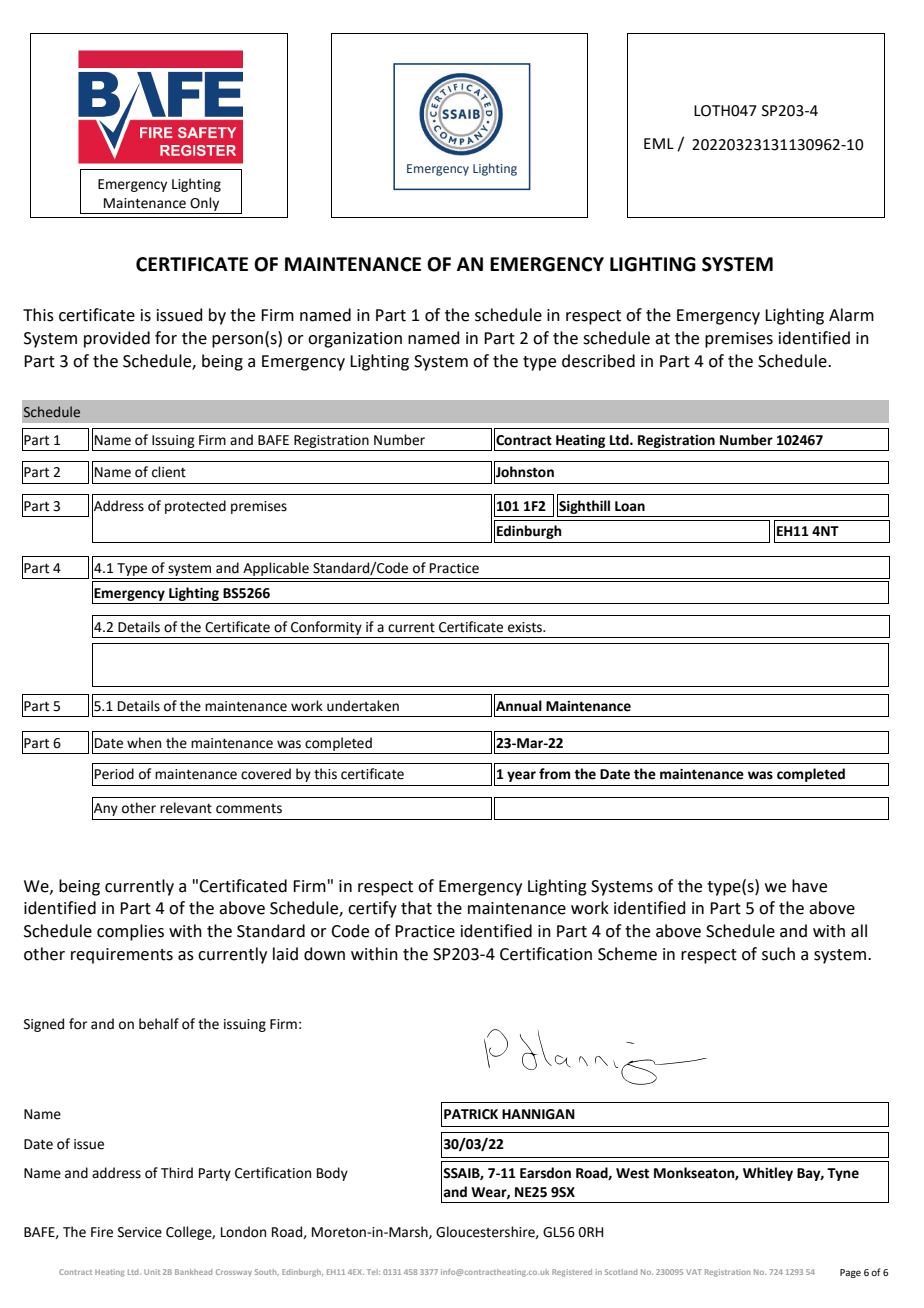  Describe the element at coordinates (851, 315) in the image. I see `Alarm` at that location.
